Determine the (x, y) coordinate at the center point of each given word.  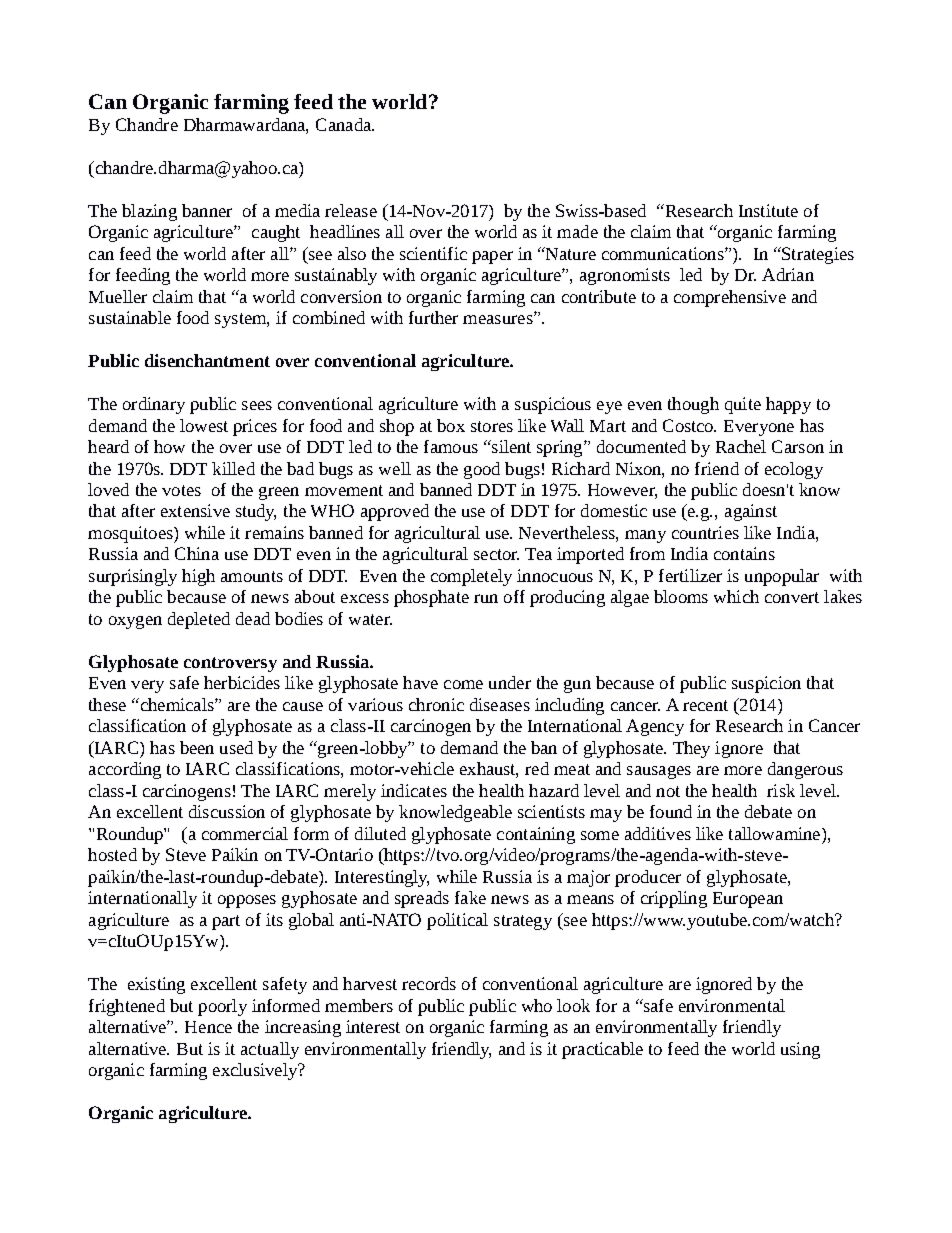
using (800, 1050)
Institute (768, 210)
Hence (208, 1027)
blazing (149, 212)
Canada (344, 124)
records (429, 983)
